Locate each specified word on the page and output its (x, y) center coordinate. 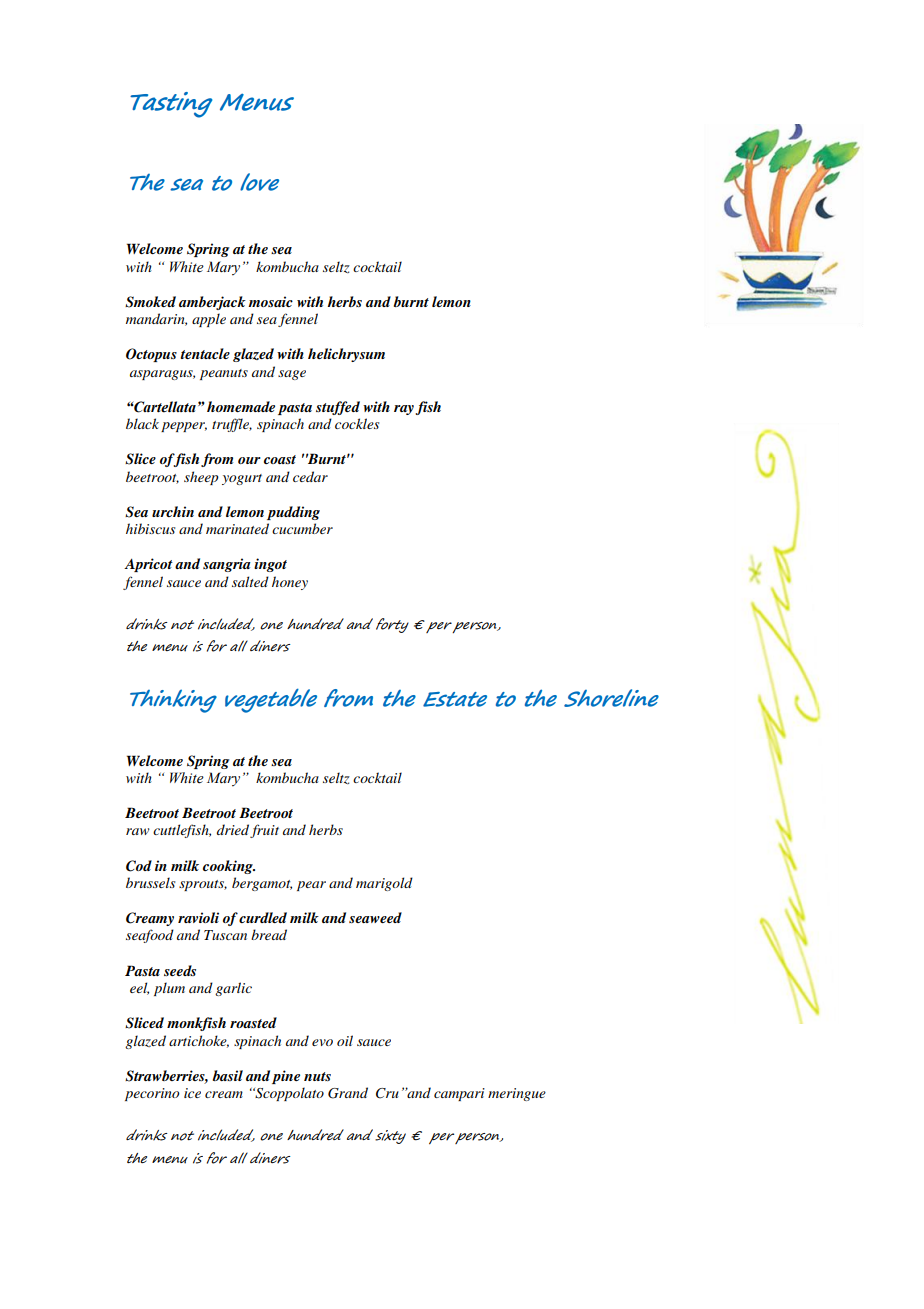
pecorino (152, 1094)
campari (459, 1094)
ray (404, 410)
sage (292, 375)
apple (209, 320)
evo (322, 1042)
